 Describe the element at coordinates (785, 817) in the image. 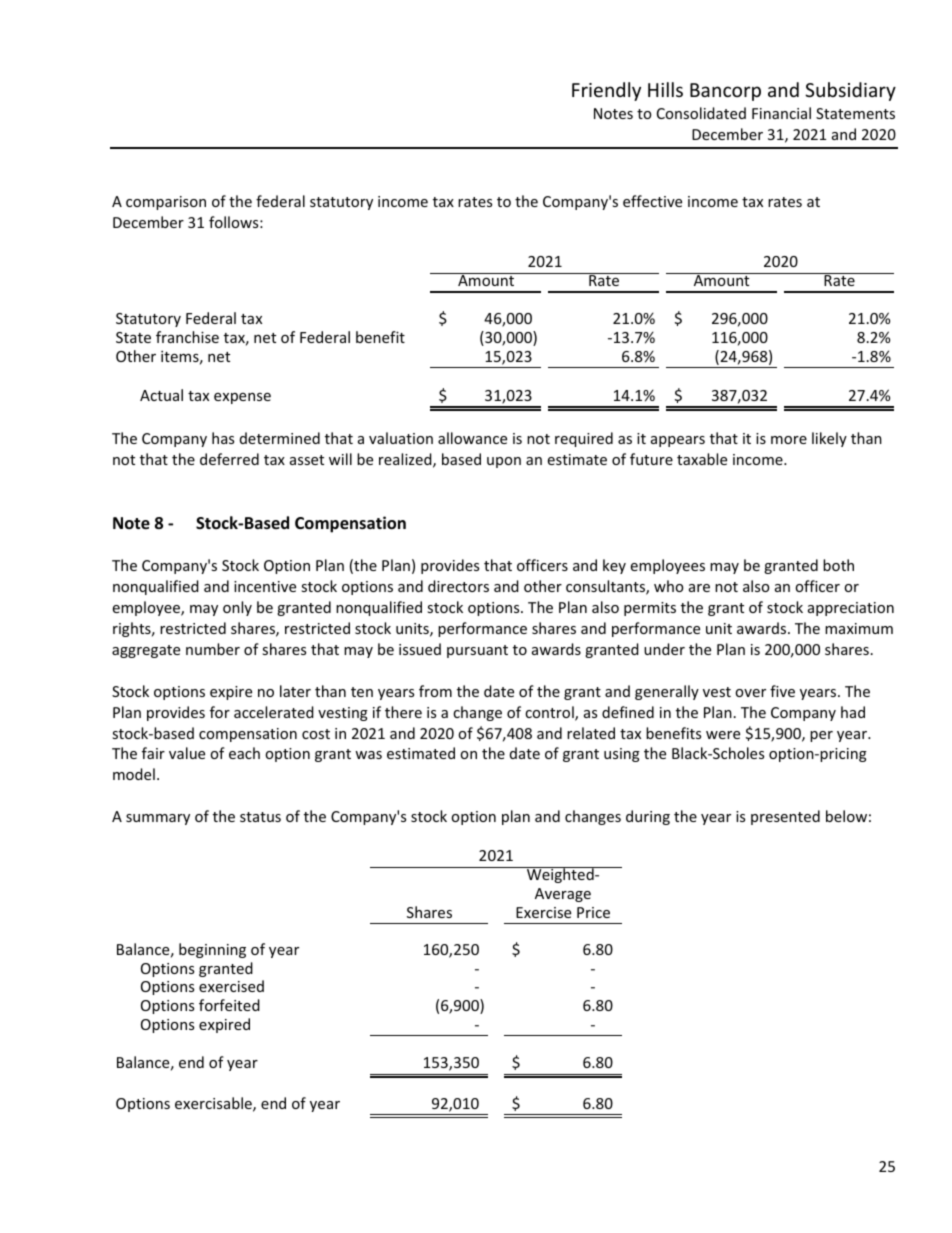

I see `presented` at that location.
